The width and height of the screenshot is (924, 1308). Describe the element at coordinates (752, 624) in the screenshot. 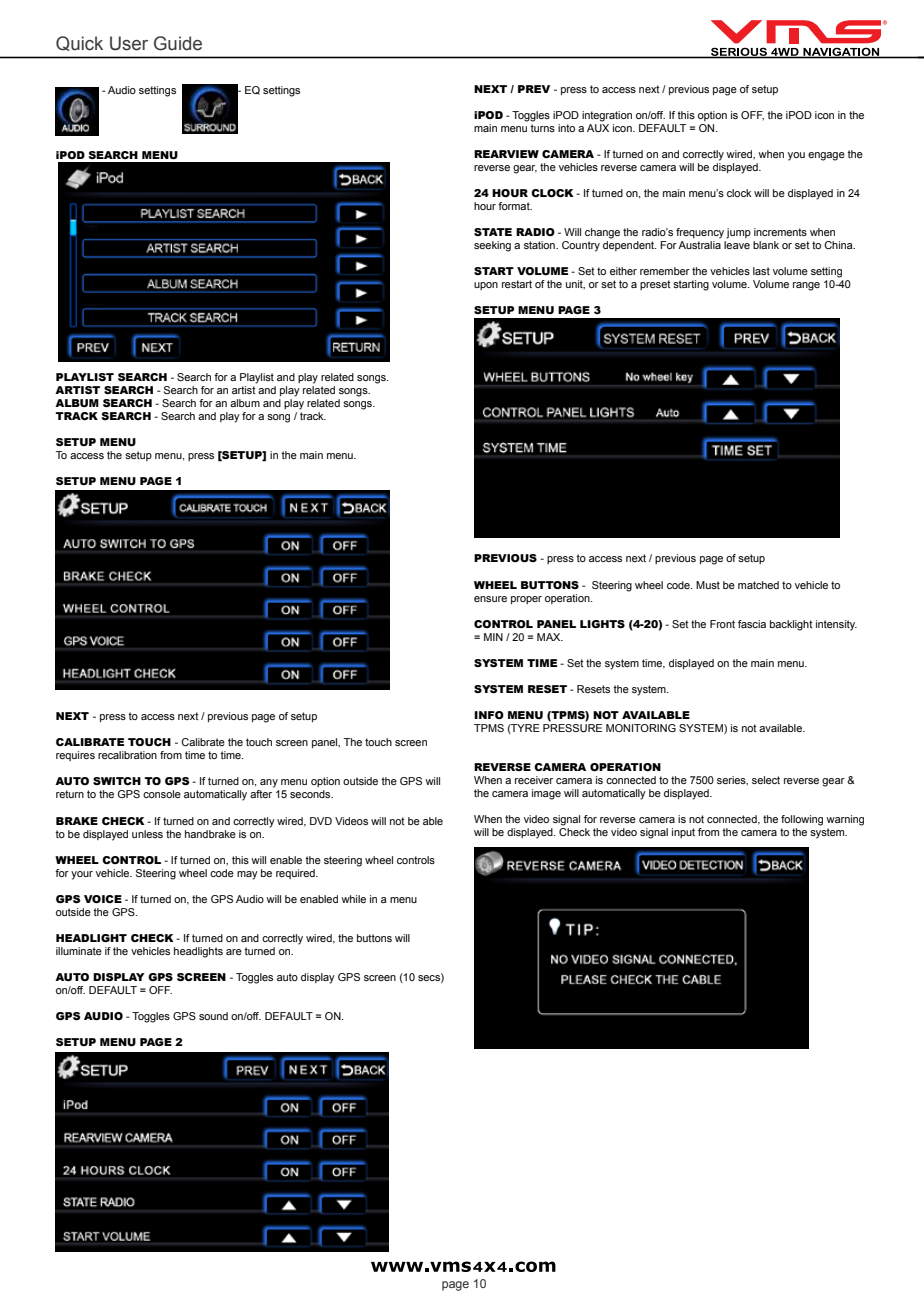

I see `fascia` at that location.
